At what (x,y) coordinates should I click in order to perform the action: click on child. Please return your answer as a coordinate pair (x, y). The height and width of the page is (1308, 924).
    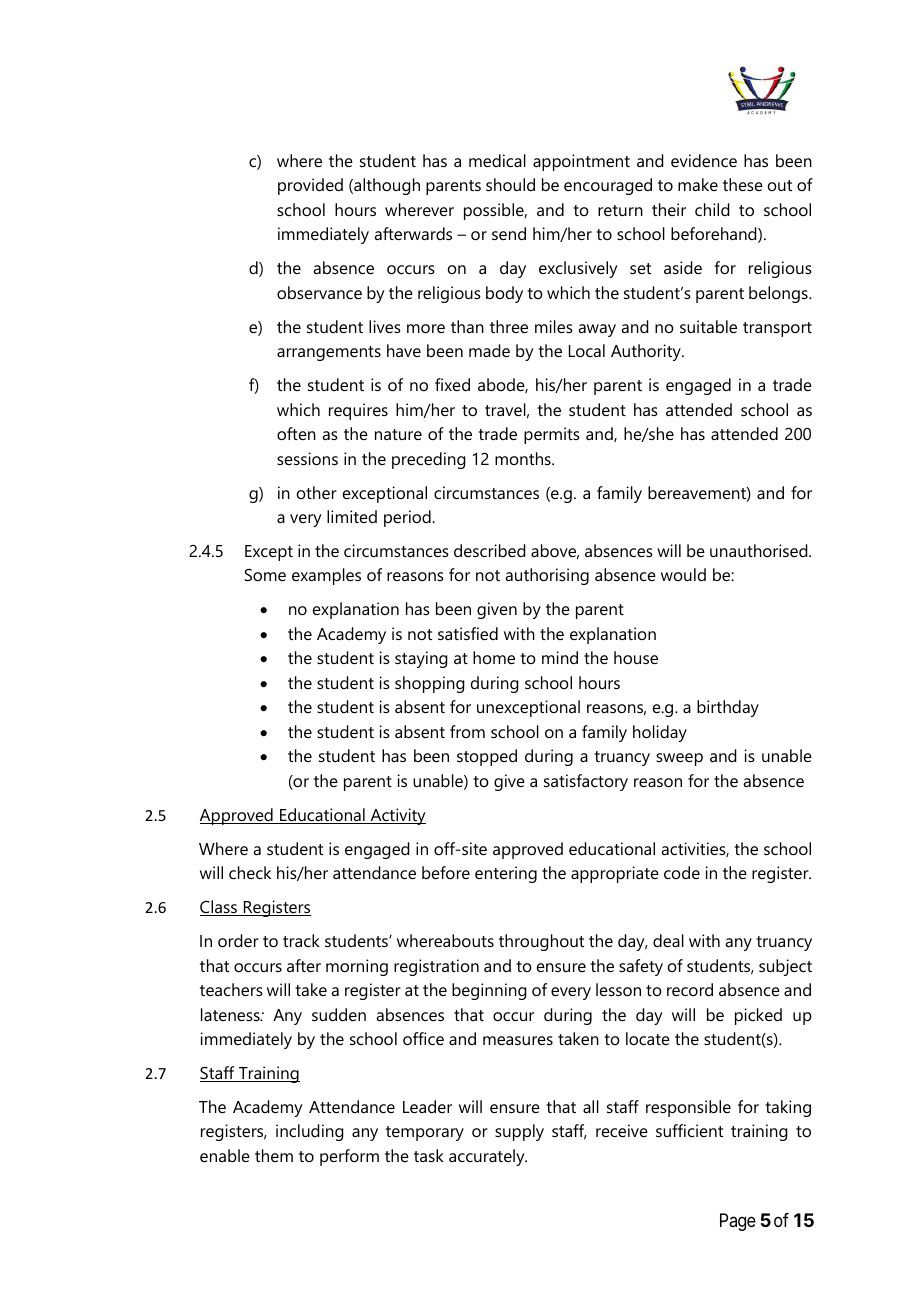
    Looking at the image, I should click on (712, 209).
